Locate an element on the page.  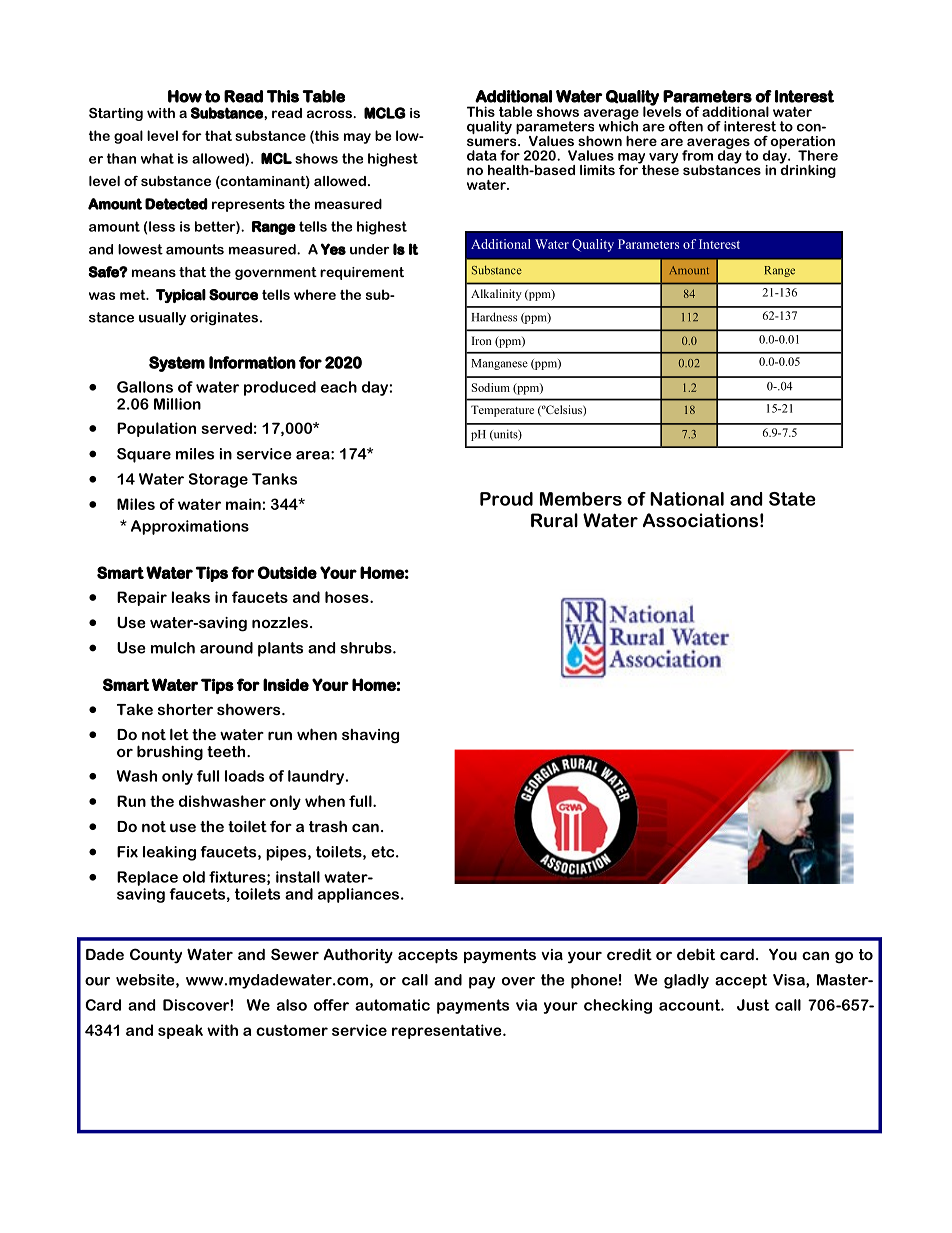
National is located at coordinates (687, 499).
